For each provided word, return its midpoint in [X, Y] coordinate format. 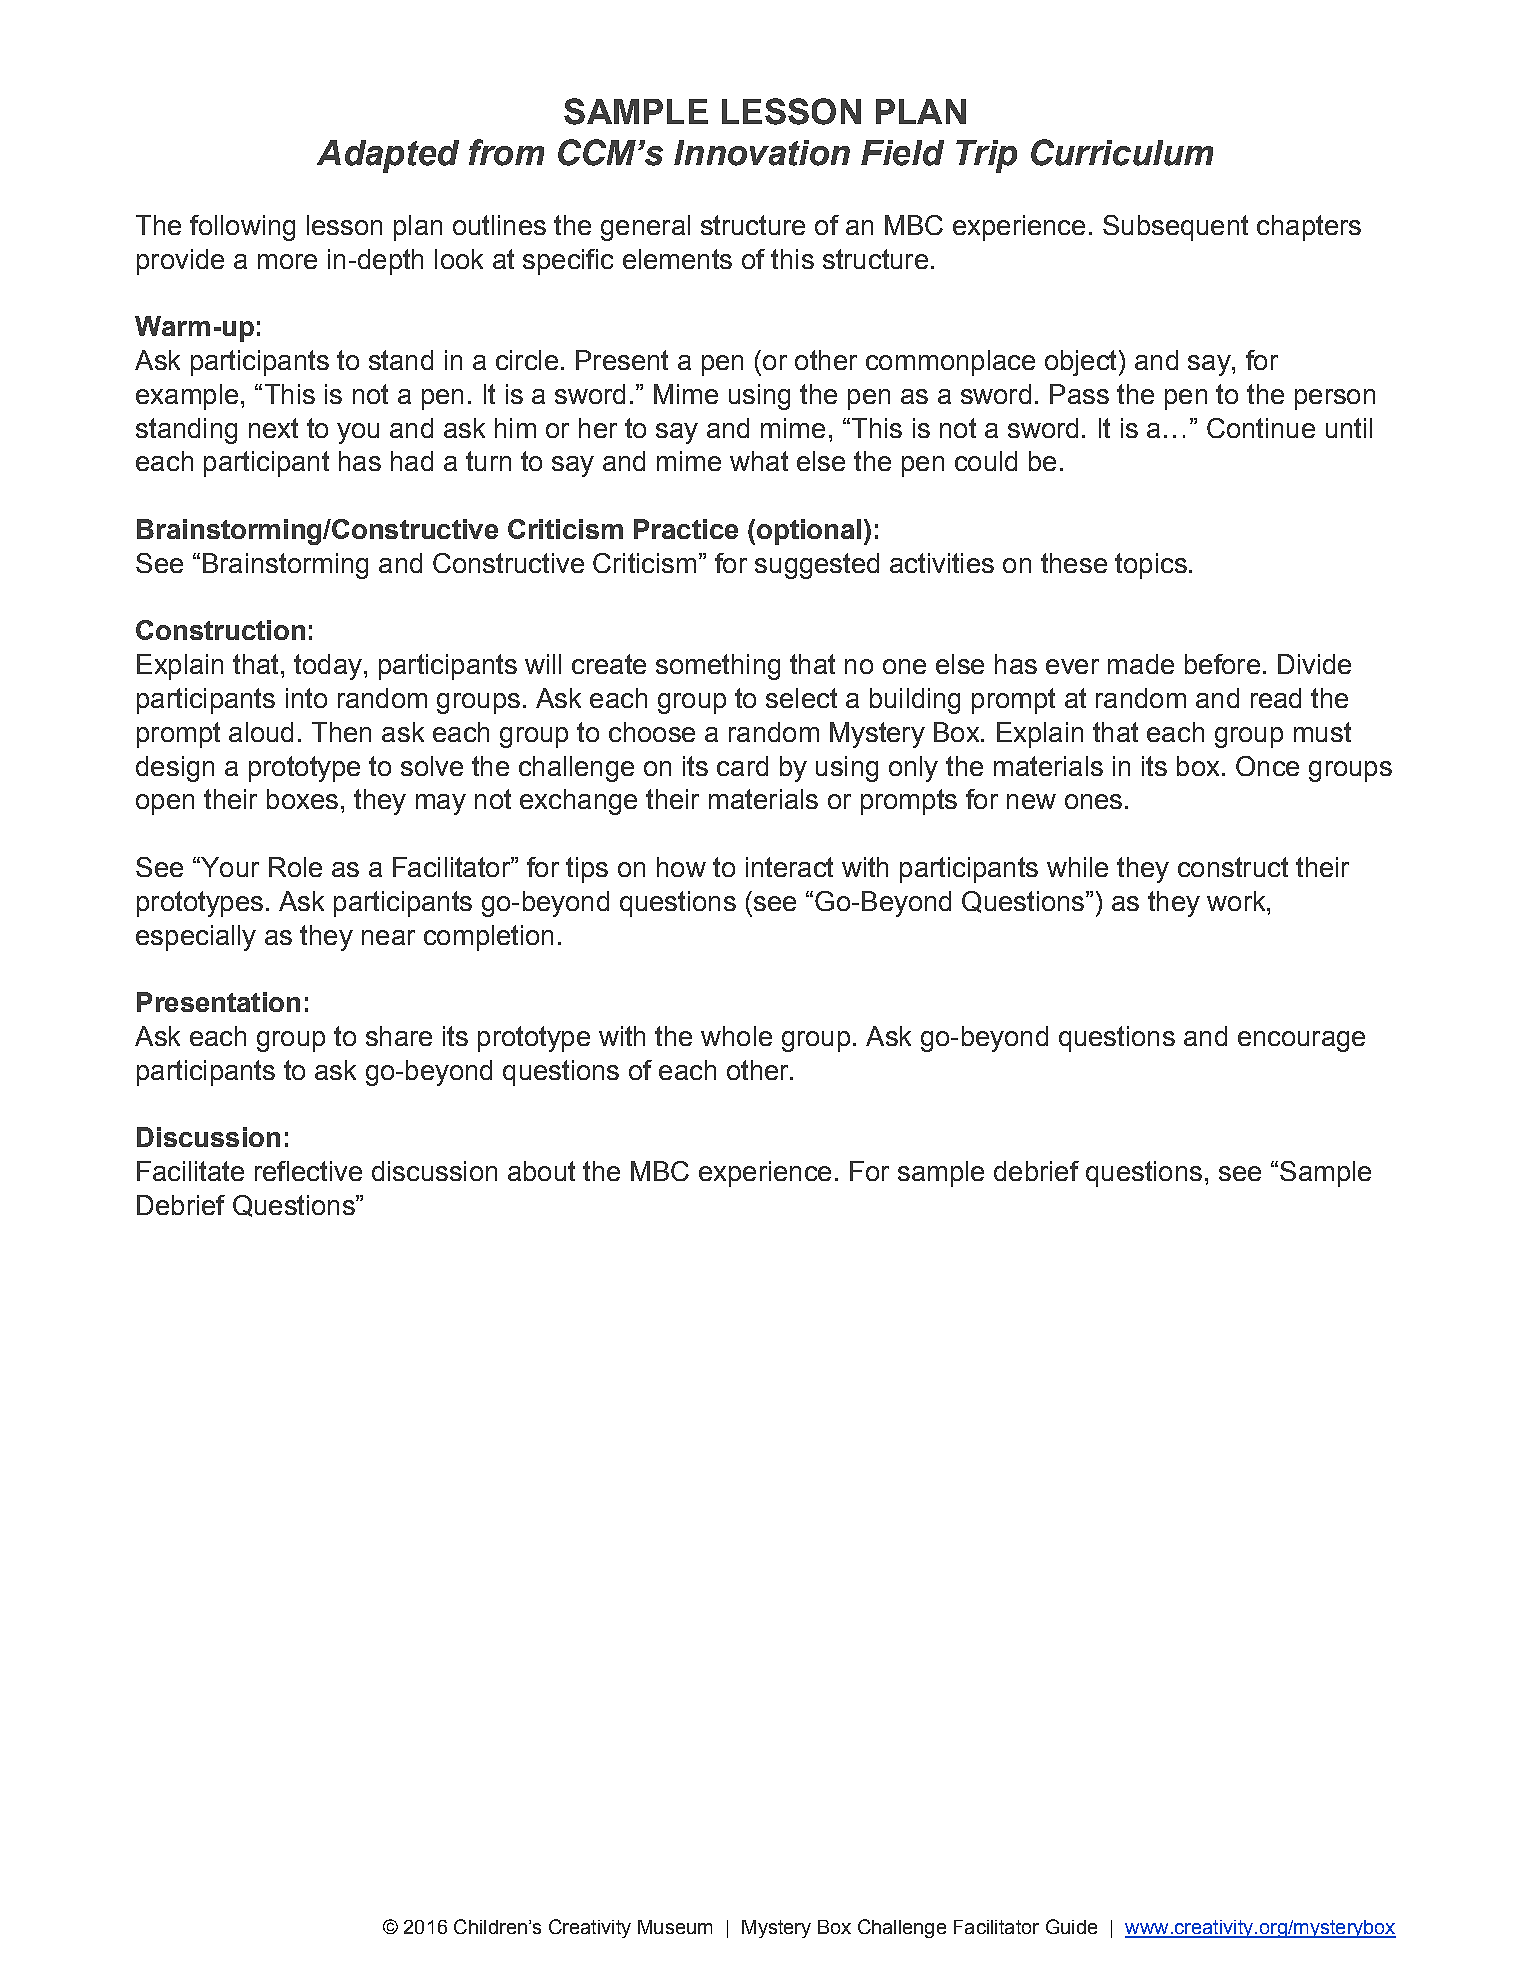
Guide [1071, 1926]
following [242, 228]
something [718, 667]
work [1237, 901]
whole [736, 1036]
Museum [675, 1927]
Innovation [762, 153]
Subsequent [1175, 228]
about [541, 1171]
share [399, 1036]
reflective [308, 1171]
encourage [1301, 1041]
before [1222, 664]
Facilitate [190, 1171]
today [328, 667]
